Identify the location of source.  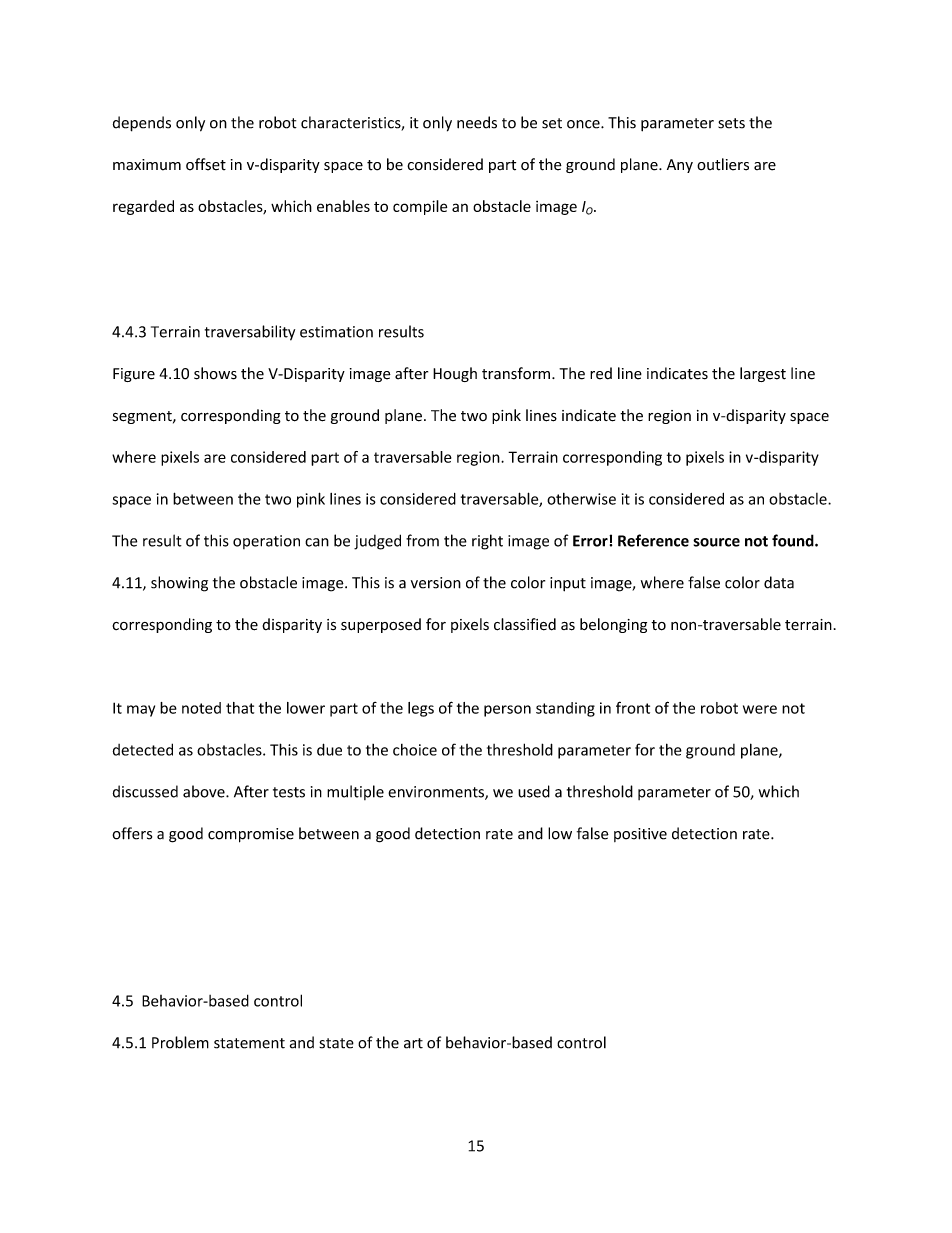
(716, 542).
